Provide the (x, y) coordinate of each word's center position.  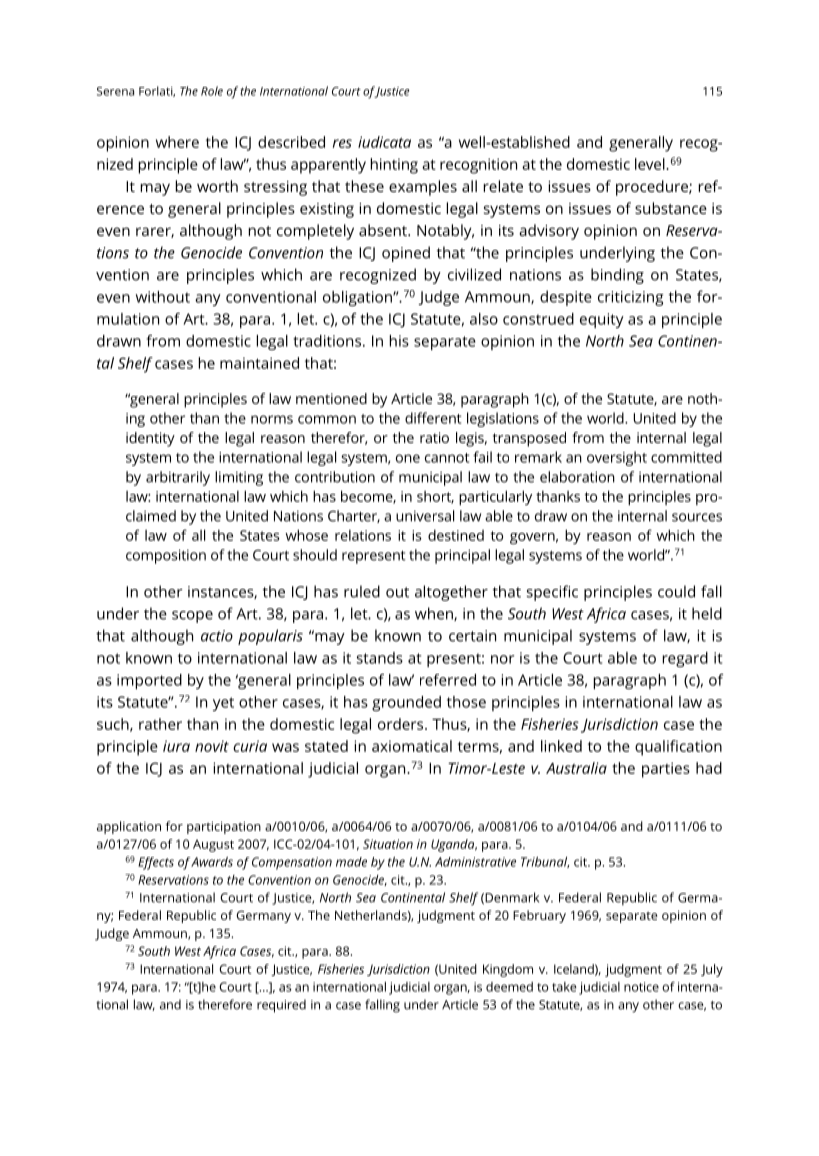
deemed (509, 987)
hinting (394, 166)
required (281, 1006)
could (676, 591)
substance (671, 208)
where (177, 142)
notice (641, 987)
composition (166, 556)
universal (425, 516)
